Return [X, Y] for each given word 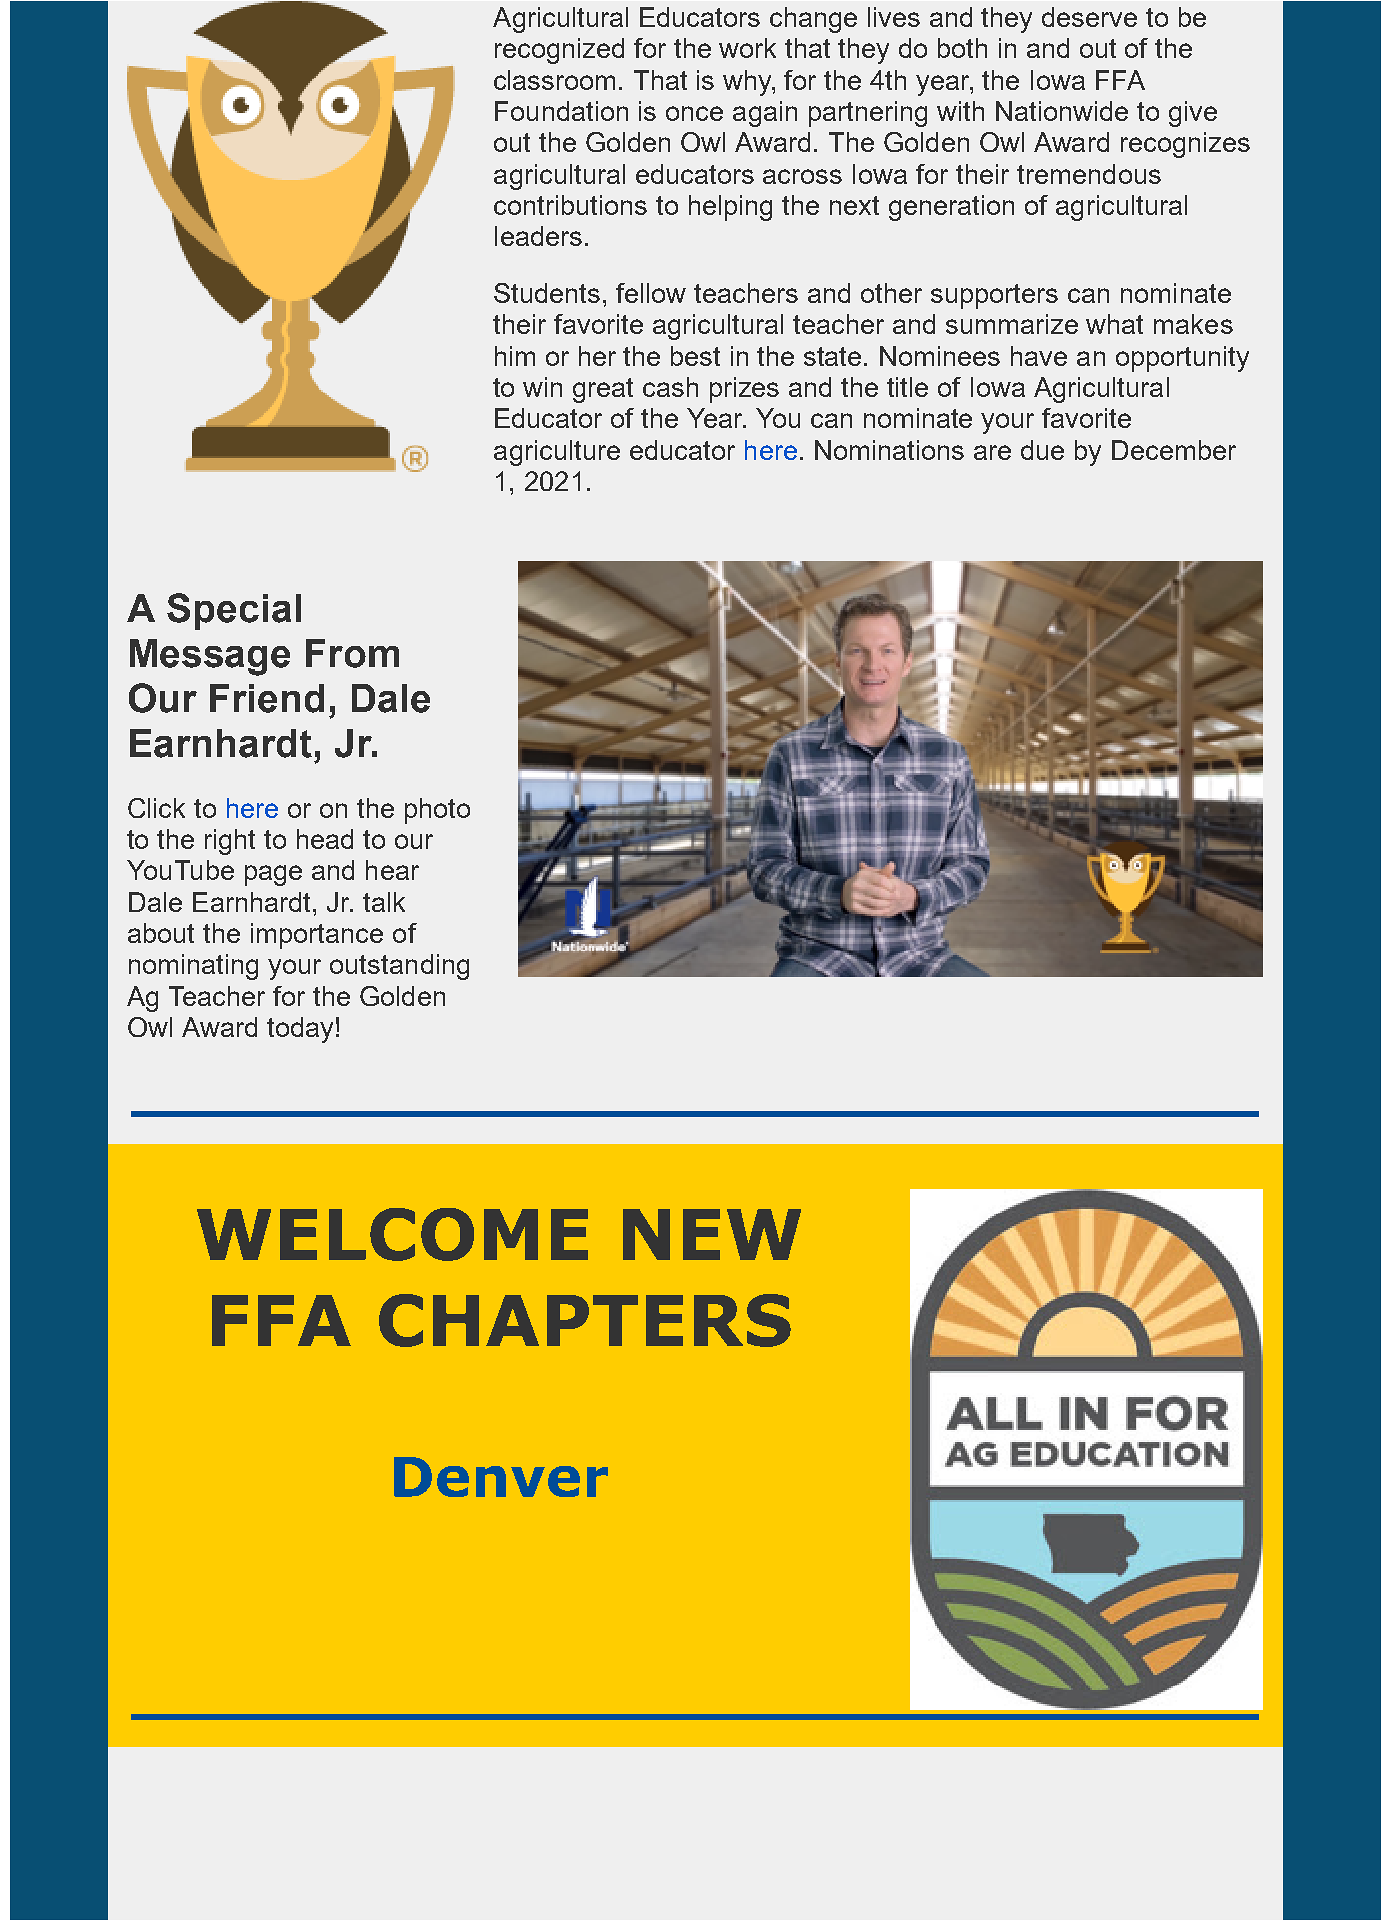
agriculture [557, 453]
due [1042, 450]
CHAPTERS [585, 1320]
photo [437, 811]
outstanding [399, 967]
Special [234, 611]
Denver [501, 1477]
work [747, 48]
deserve [1089, 17]
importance [317, 936]
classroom [554, 80]
